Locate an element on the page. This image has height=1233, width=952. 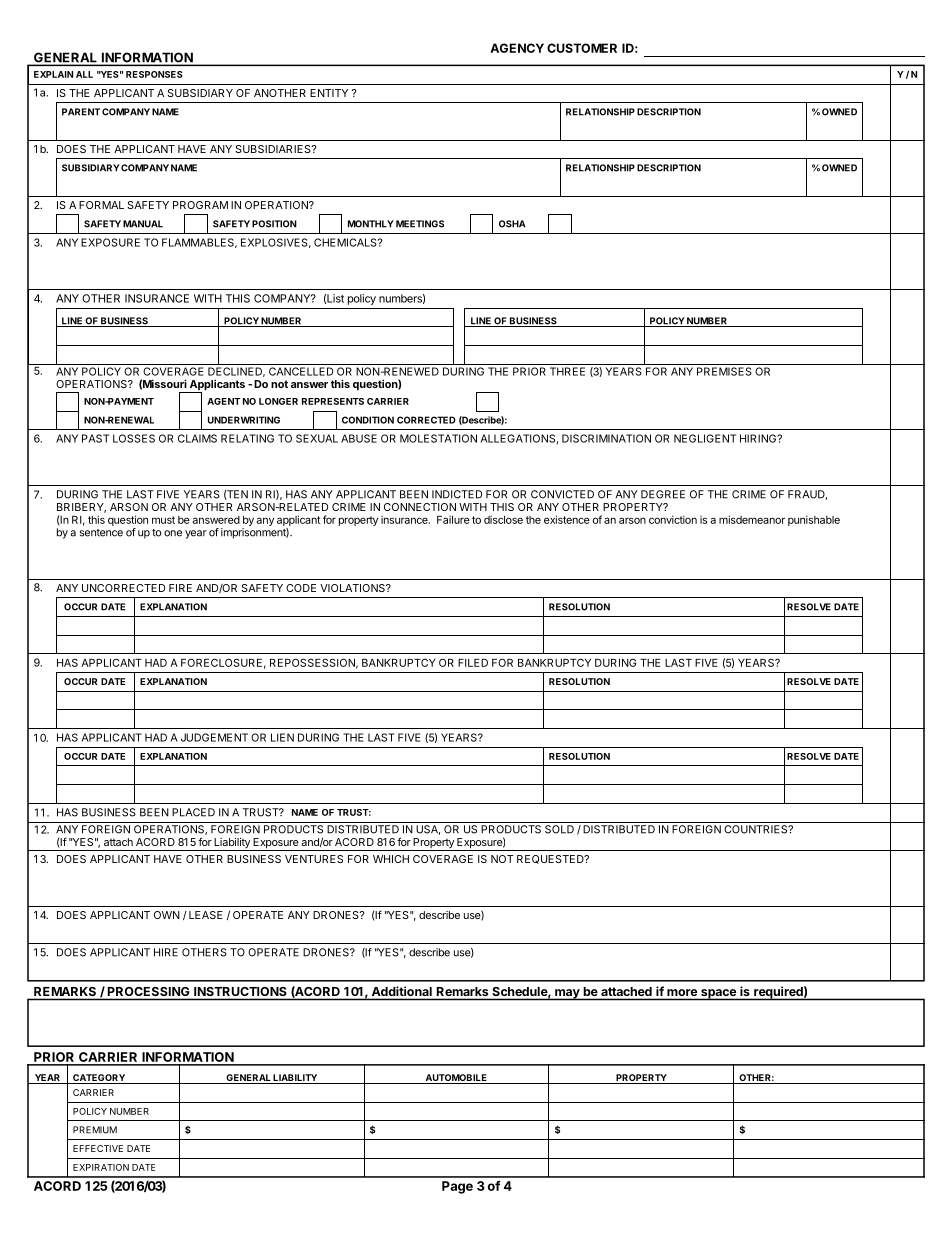
MOLESTATION is located at coordinates (438, 438).
